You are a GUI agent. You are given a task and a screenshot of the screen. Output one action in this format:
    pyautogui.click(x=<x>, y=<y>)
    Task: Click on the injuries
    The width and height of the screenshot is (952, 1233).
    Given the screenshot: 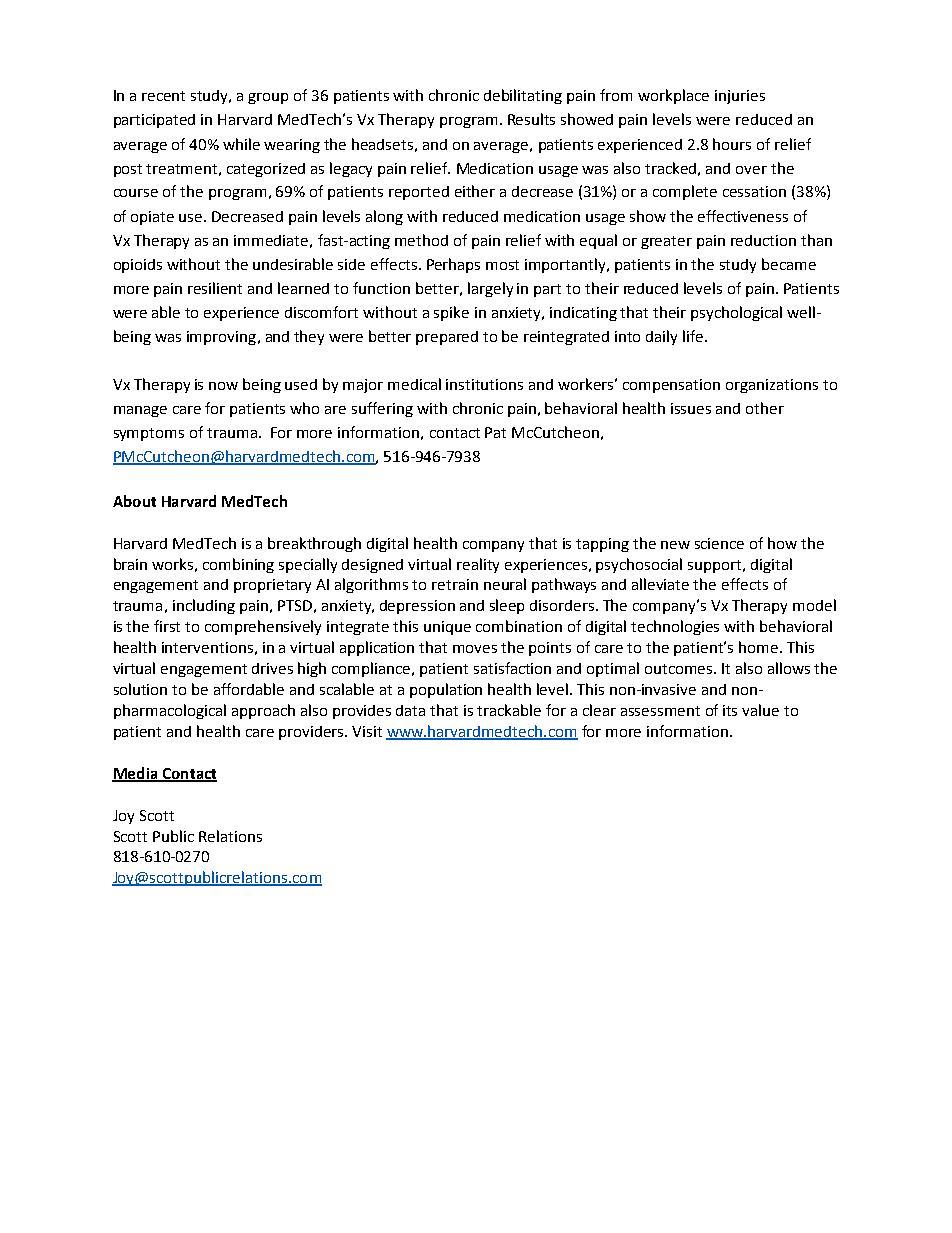 What is the action you would take?
    pyautogui.click(x=740, y=97)
